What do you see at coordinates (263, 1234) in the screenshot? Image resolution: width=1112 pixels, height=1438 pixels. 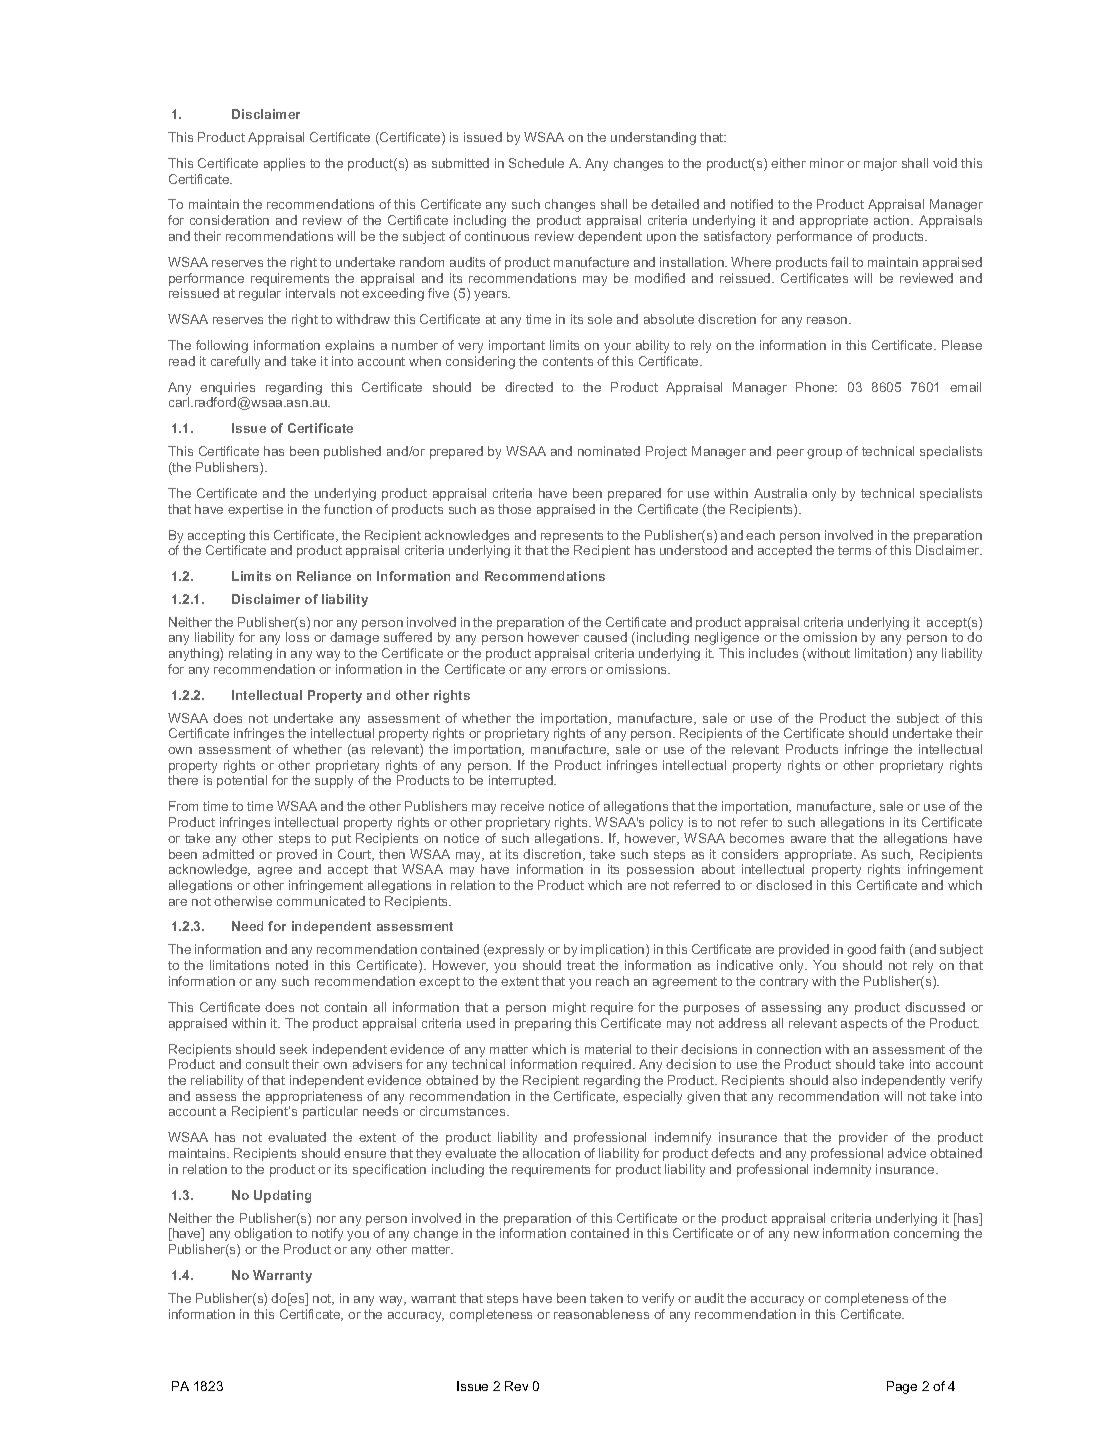 I see `obligation` at bounding box center [263, 1234].
